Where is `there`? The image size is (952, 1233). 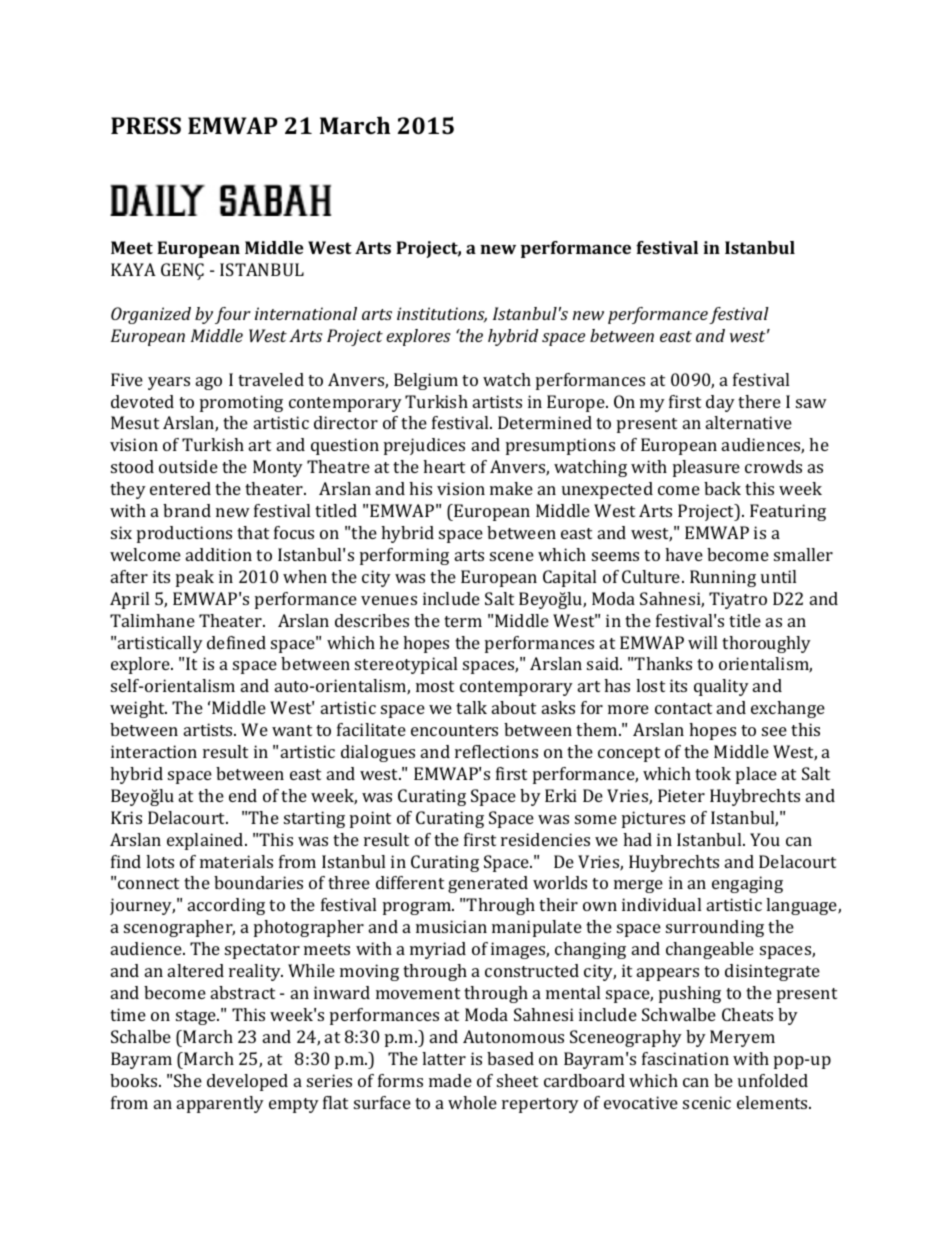
there is located at coordinates (759, 401).
